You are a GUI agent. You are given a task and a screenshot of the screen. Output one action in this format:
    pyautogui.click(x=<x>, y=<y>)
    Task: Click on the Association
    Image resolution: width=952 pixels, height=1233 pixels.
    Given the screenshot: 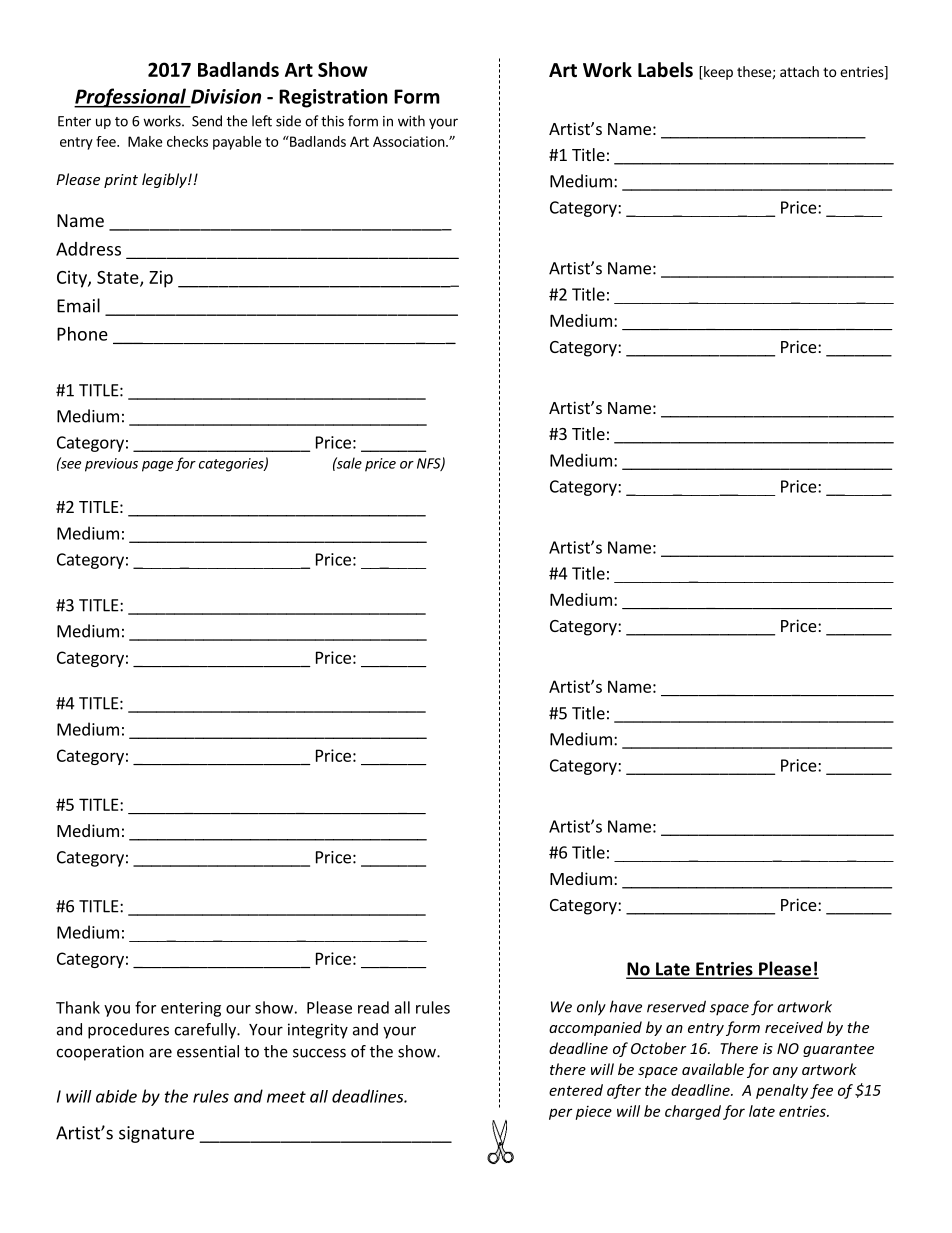 What is the action you would take?
    pyautogui.click(x=409, y=141)
